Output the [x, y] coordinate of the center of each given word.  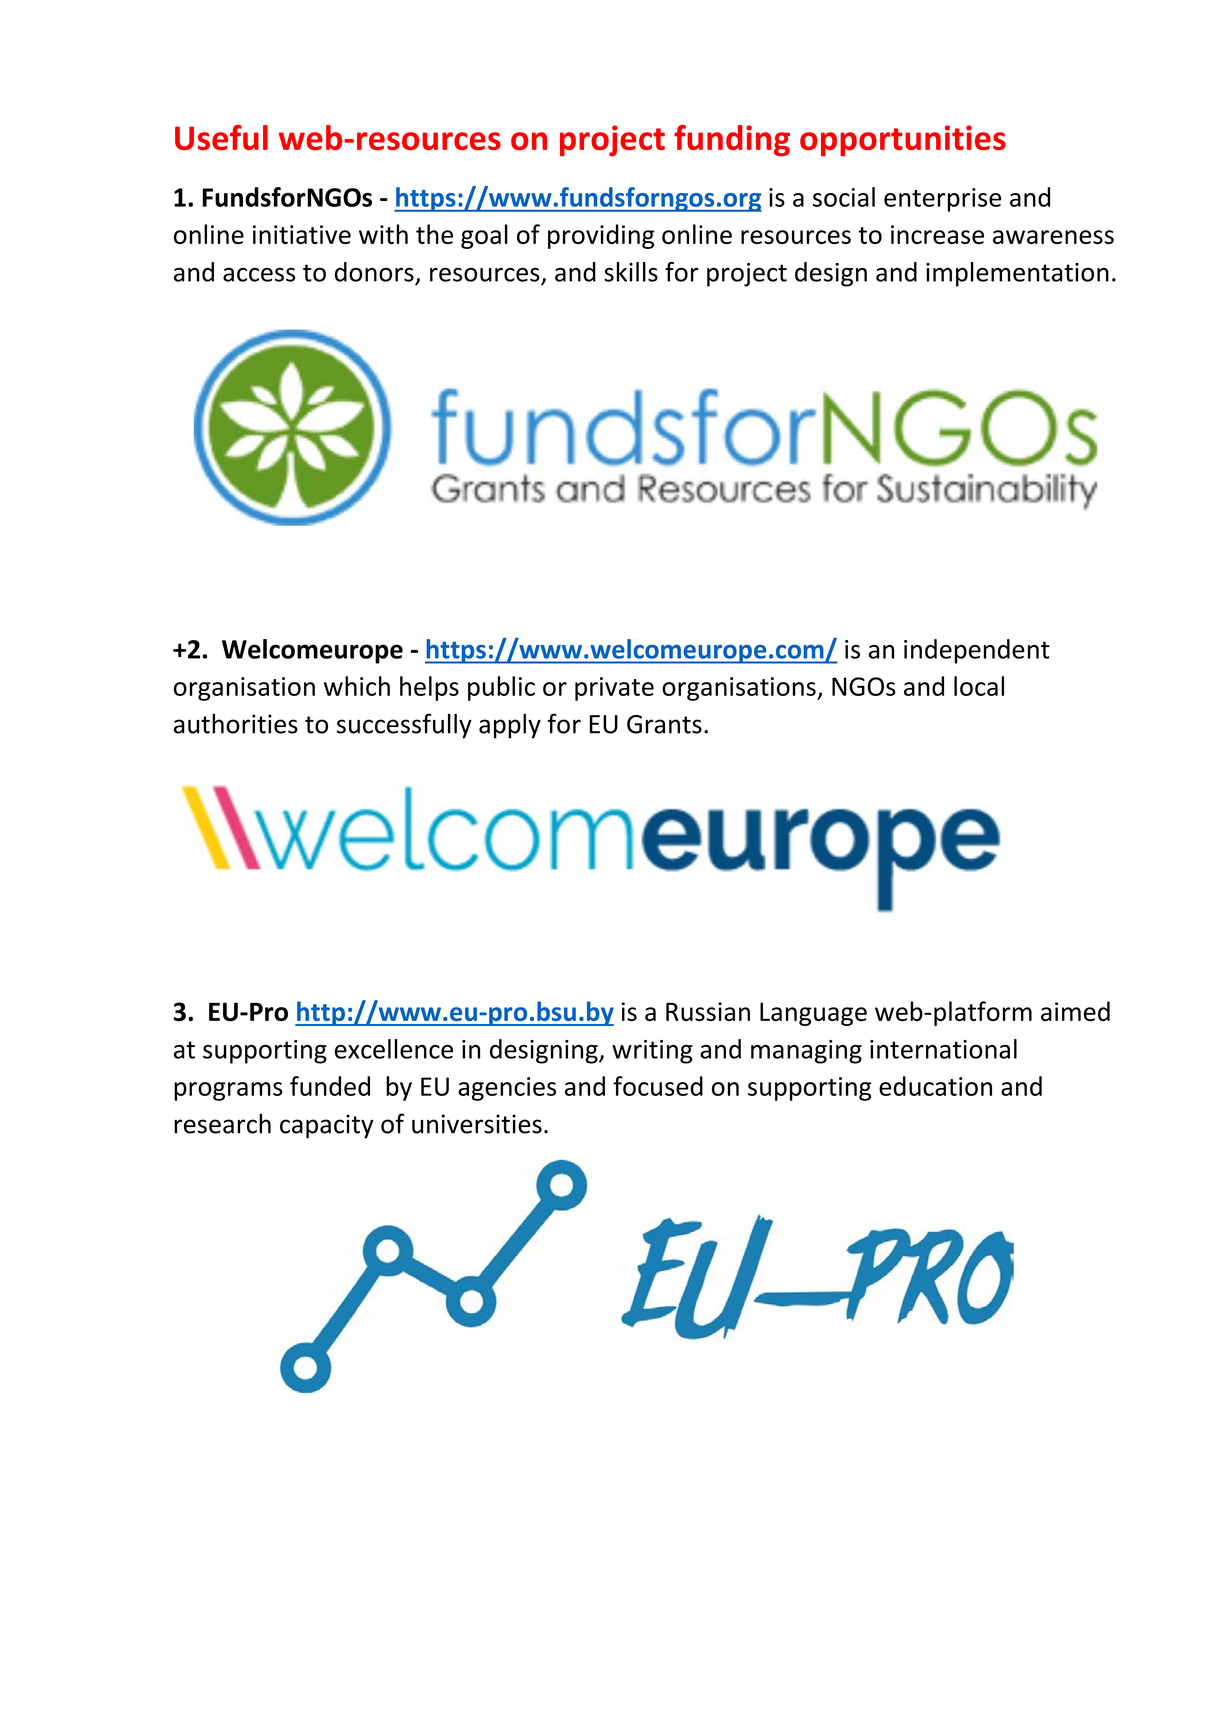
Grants [664, 724]
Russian [708, 1011]
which [357, 686]
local [979, 686]
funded [330, 1086]
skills [631, 272]
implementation [1017, 274]
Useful [221, 137]
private [614, 689]
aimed [1075, 1011]
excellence [393, 1049]
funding [732, 141]
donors [374, 272]
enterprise [942, 200]
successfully [404, 726]
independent [977, 651]
